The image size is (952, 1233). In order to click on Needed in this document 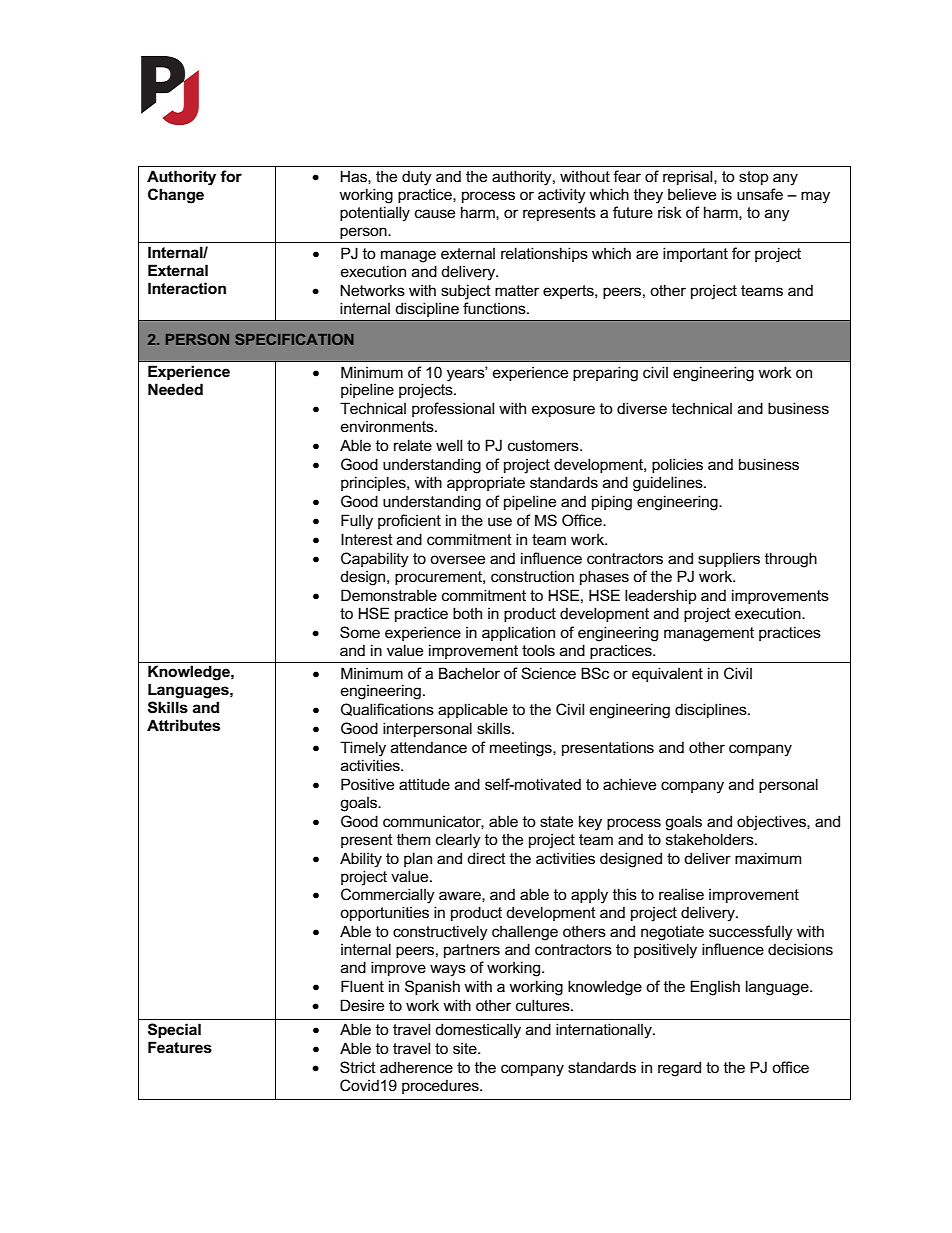, I will do `click(175, 389)`.
